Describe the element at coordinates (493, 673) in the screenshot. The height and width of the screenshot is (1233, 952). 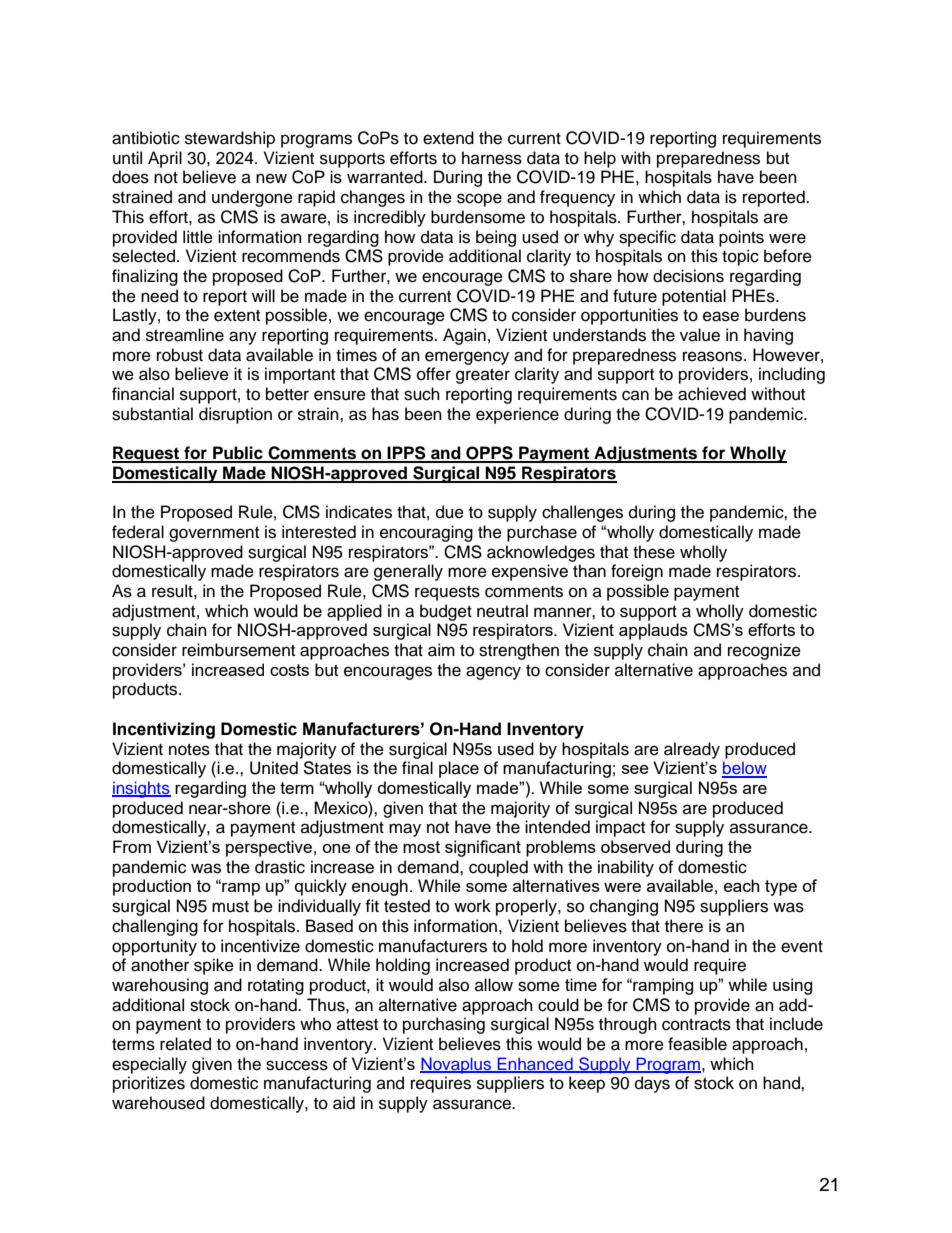
I see `agency` at that location.
